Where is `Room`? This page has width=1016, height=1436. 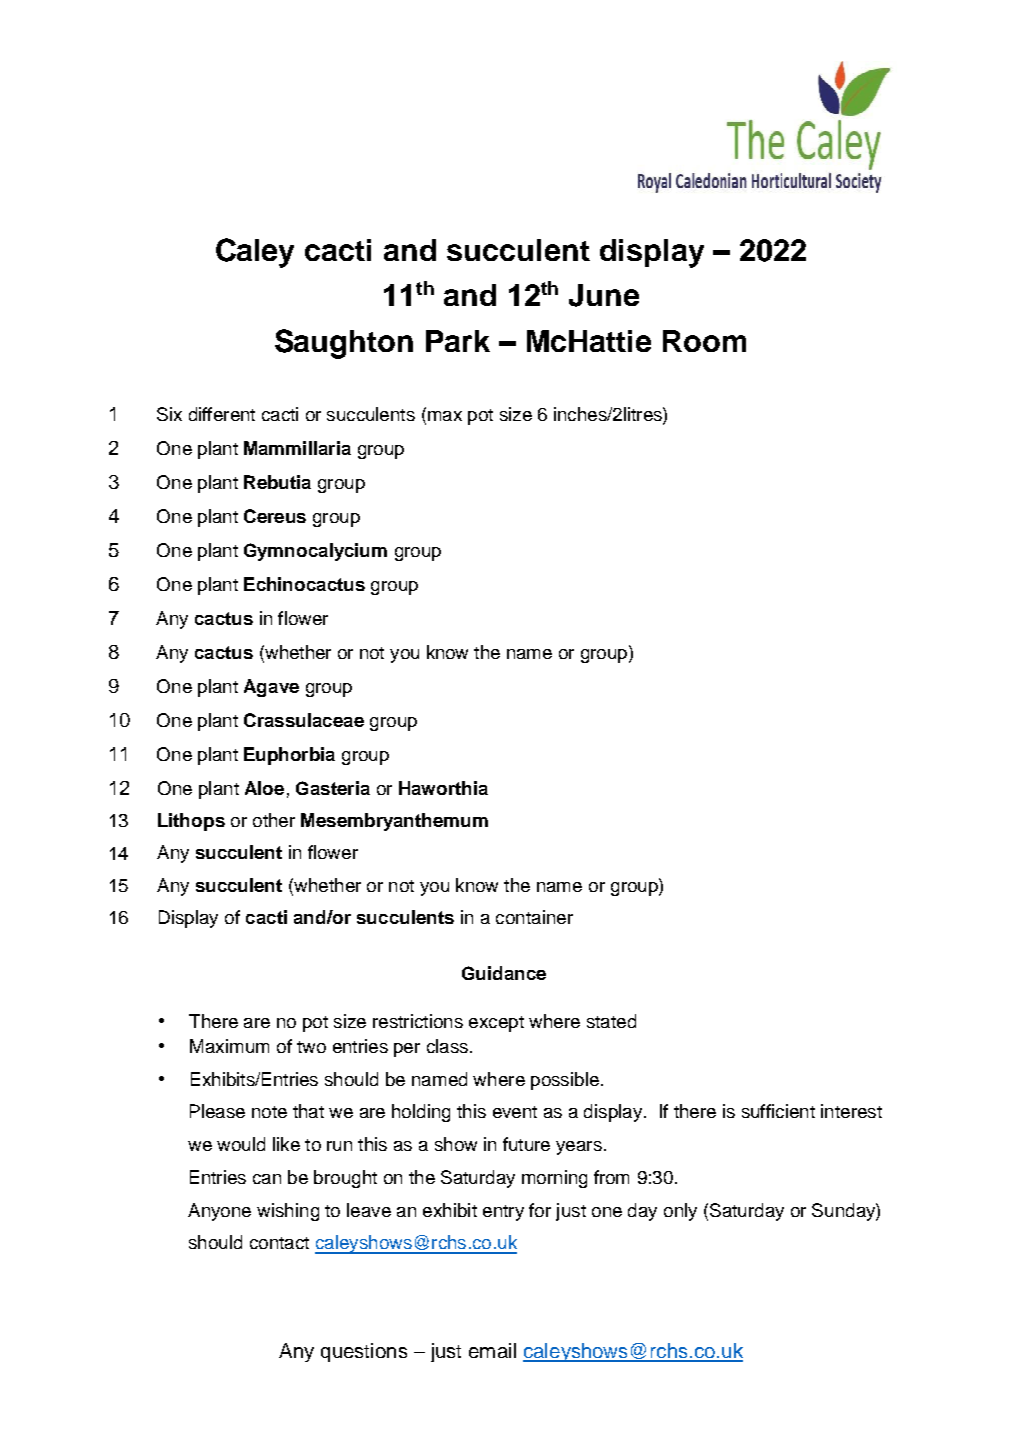
Room is located at coordinates (704, 341).
